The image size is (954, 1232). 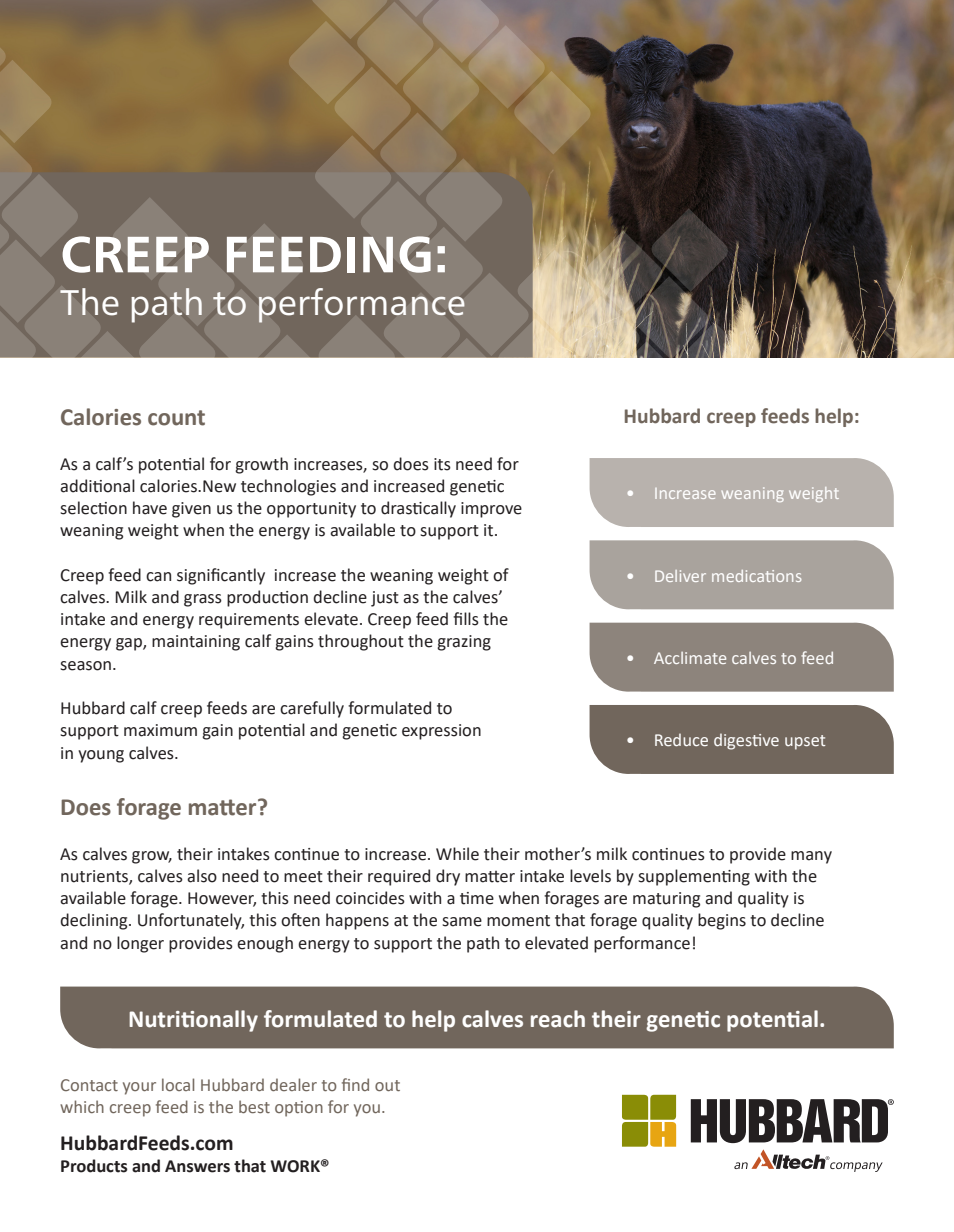 What do you see at coordinates (202, 876) in the page?
I see `also` at bounding box center [202, 876].
